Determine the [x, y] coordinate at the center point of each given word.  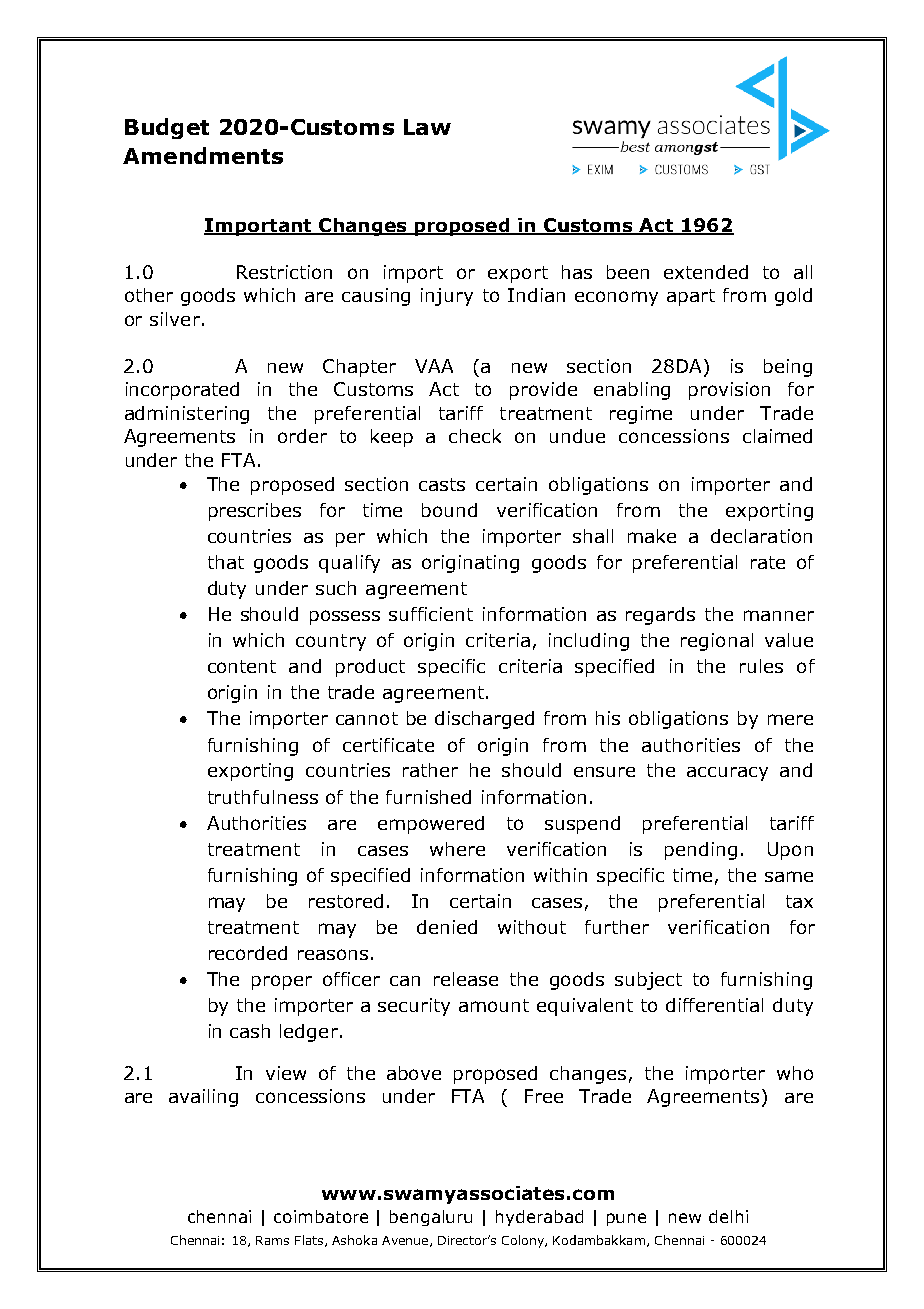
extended [706, 272]
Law [427, 127]
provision [729, 391]
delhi [728, 1216]
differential [714, 1005]
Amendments [203, 155]
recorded [248, 953]
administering [187, 415]
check [475, 436]
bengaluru [431, 1218]
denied [447, 927]
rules [761, 666]
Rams [272, 1240]
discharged [484, 720]
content [242, 666]
